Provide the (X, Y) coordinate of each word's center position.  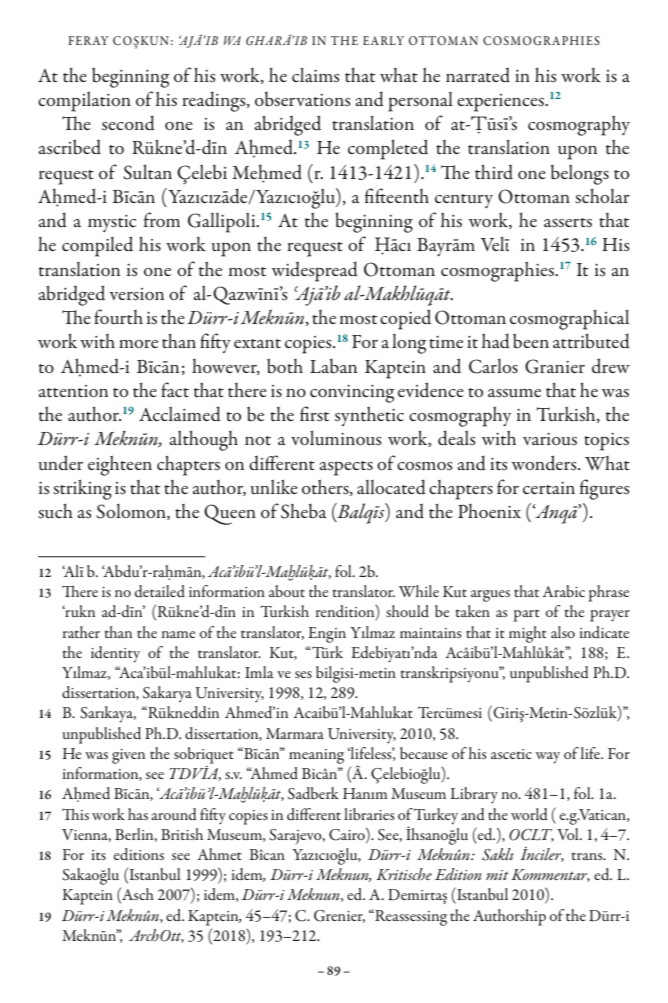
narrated (478, 75)
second (128, 123)
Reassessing (410, 917)
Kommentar (550, 875)
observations (303, 99)
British (182, 834)
